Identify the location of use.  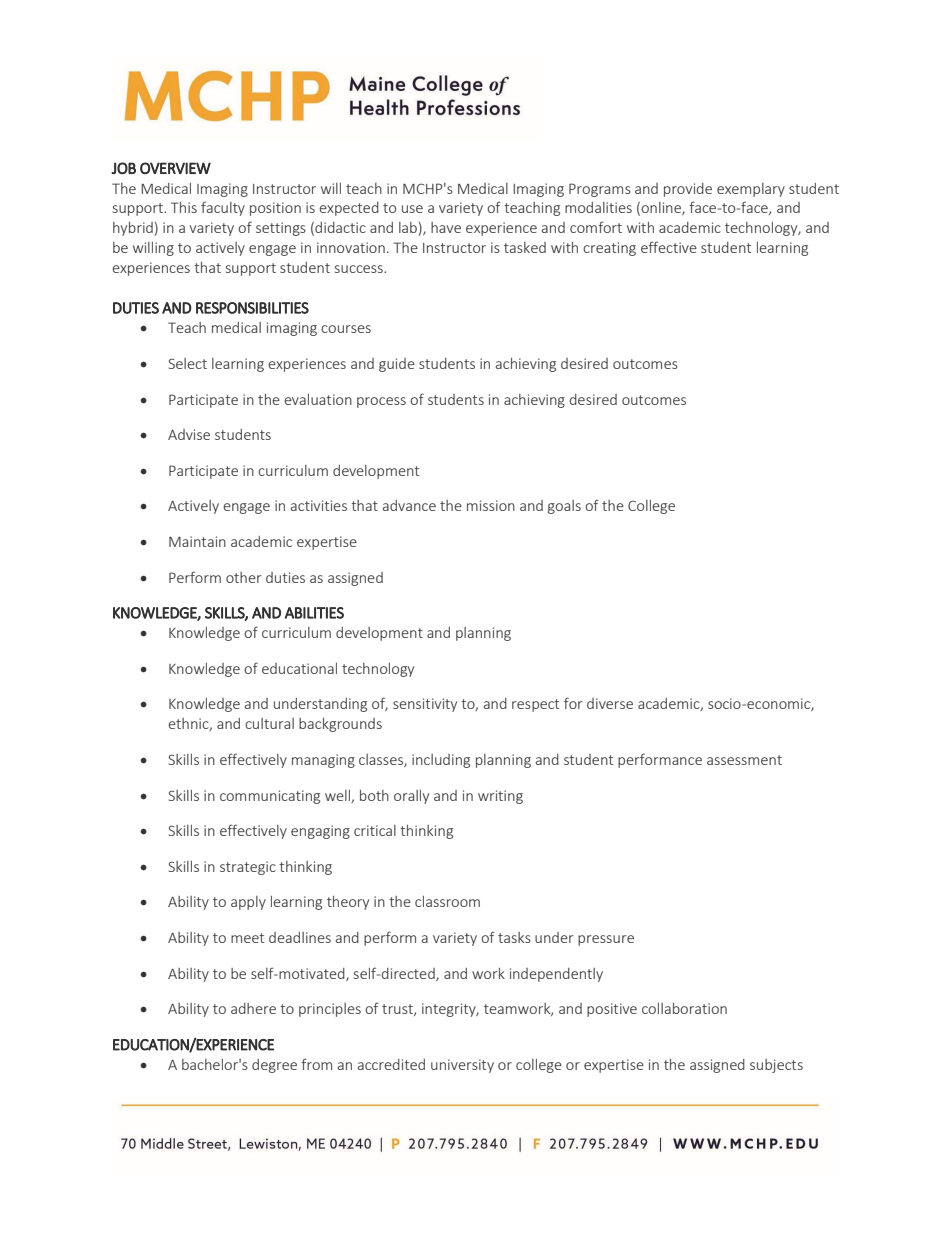
(412, 209).
